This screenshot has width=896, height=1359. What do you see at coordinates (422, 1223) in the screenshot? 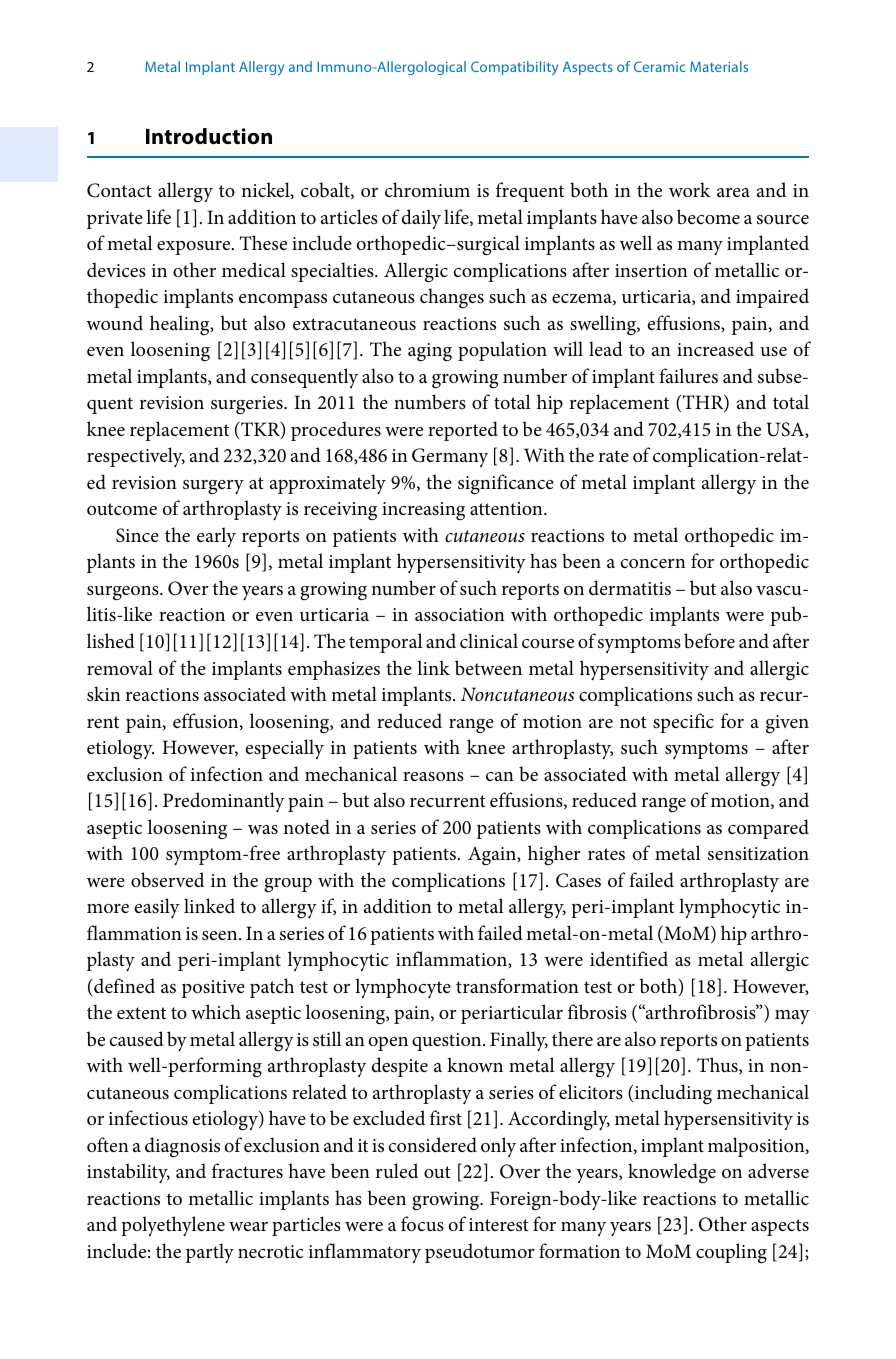
I see `focus` at bounding box center [422, 1223].
